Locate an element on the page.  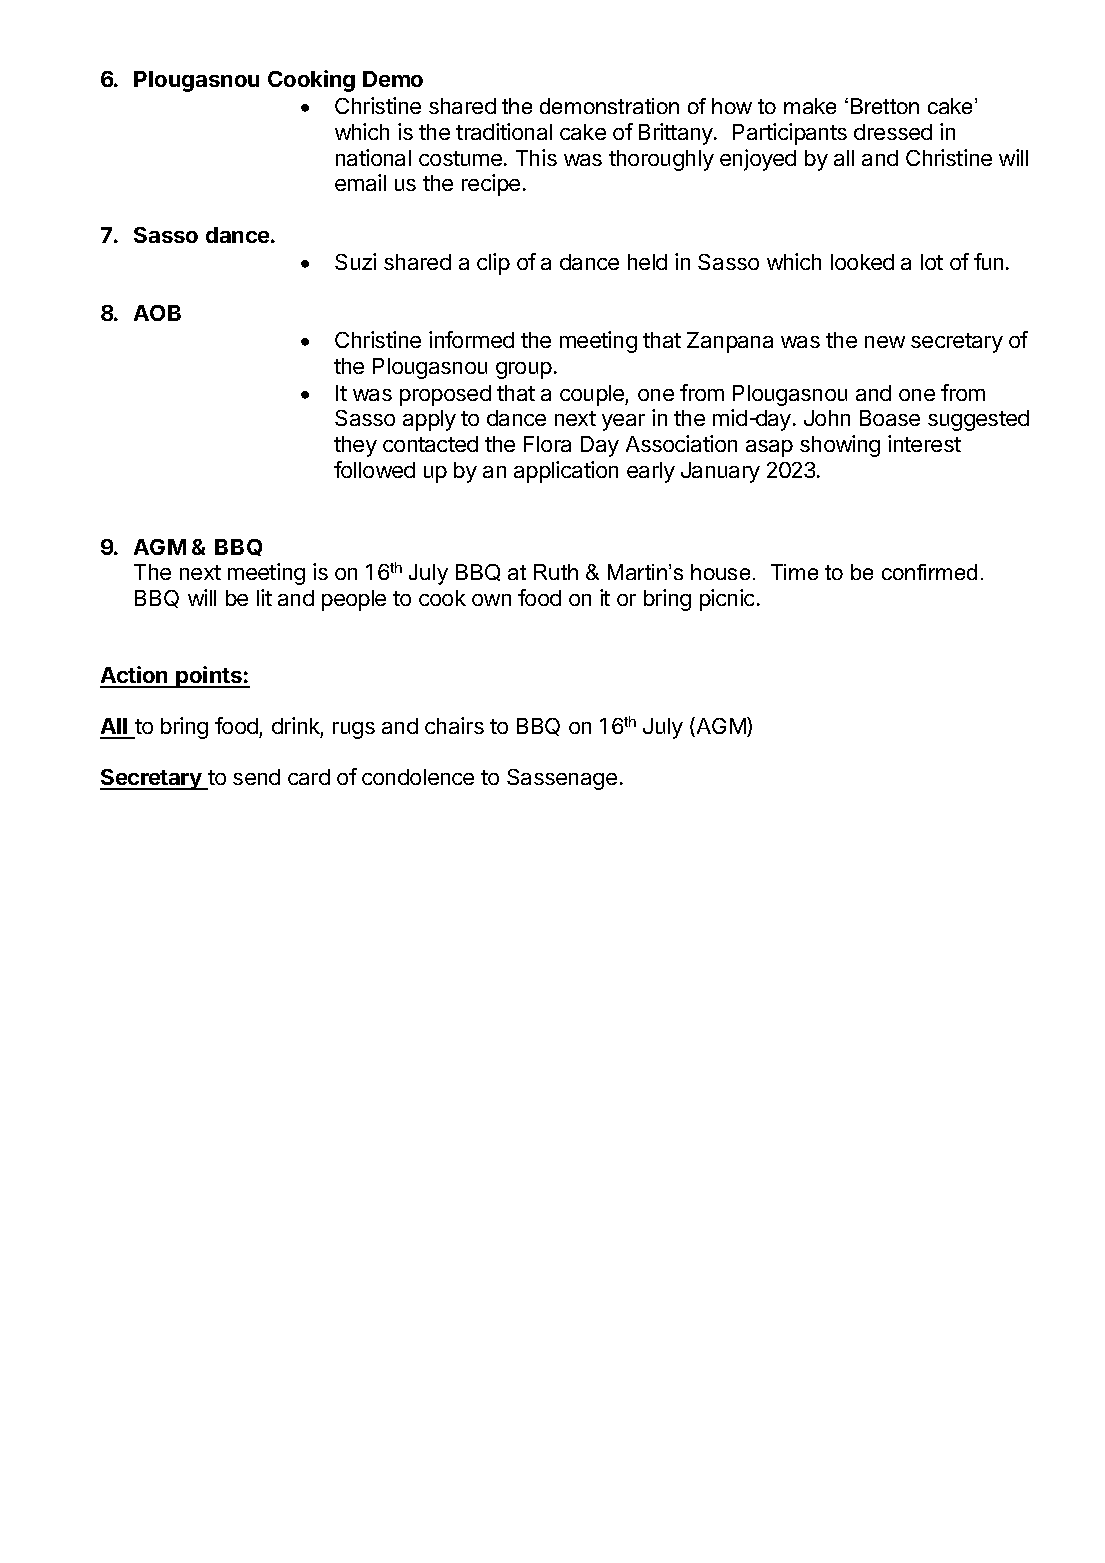
chairs is located at coordinates (454, 725).
